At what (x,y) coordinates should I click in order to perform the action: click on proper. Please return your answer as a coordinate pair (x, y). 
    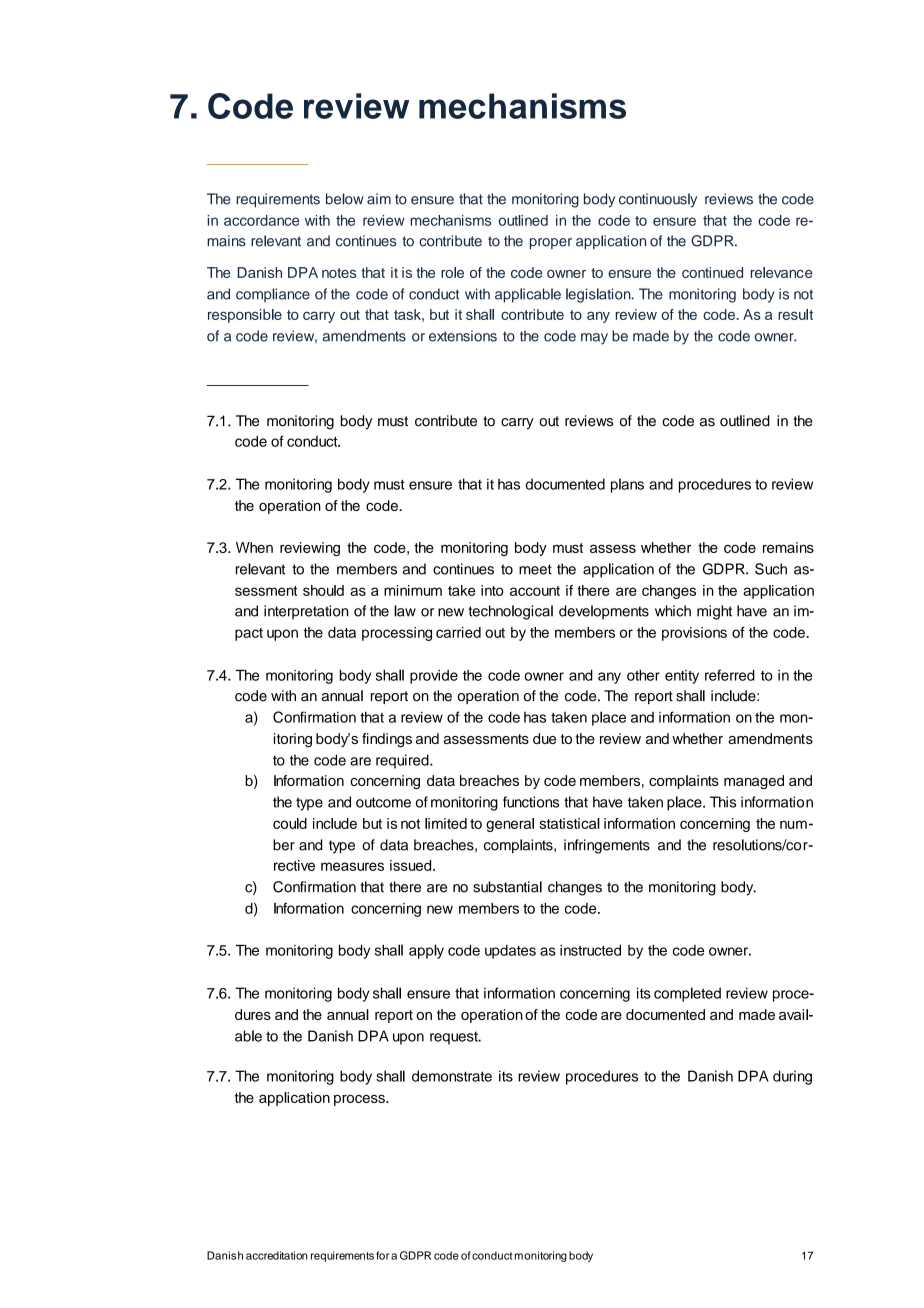
    Looking at the image, I should click on (551, 243).
